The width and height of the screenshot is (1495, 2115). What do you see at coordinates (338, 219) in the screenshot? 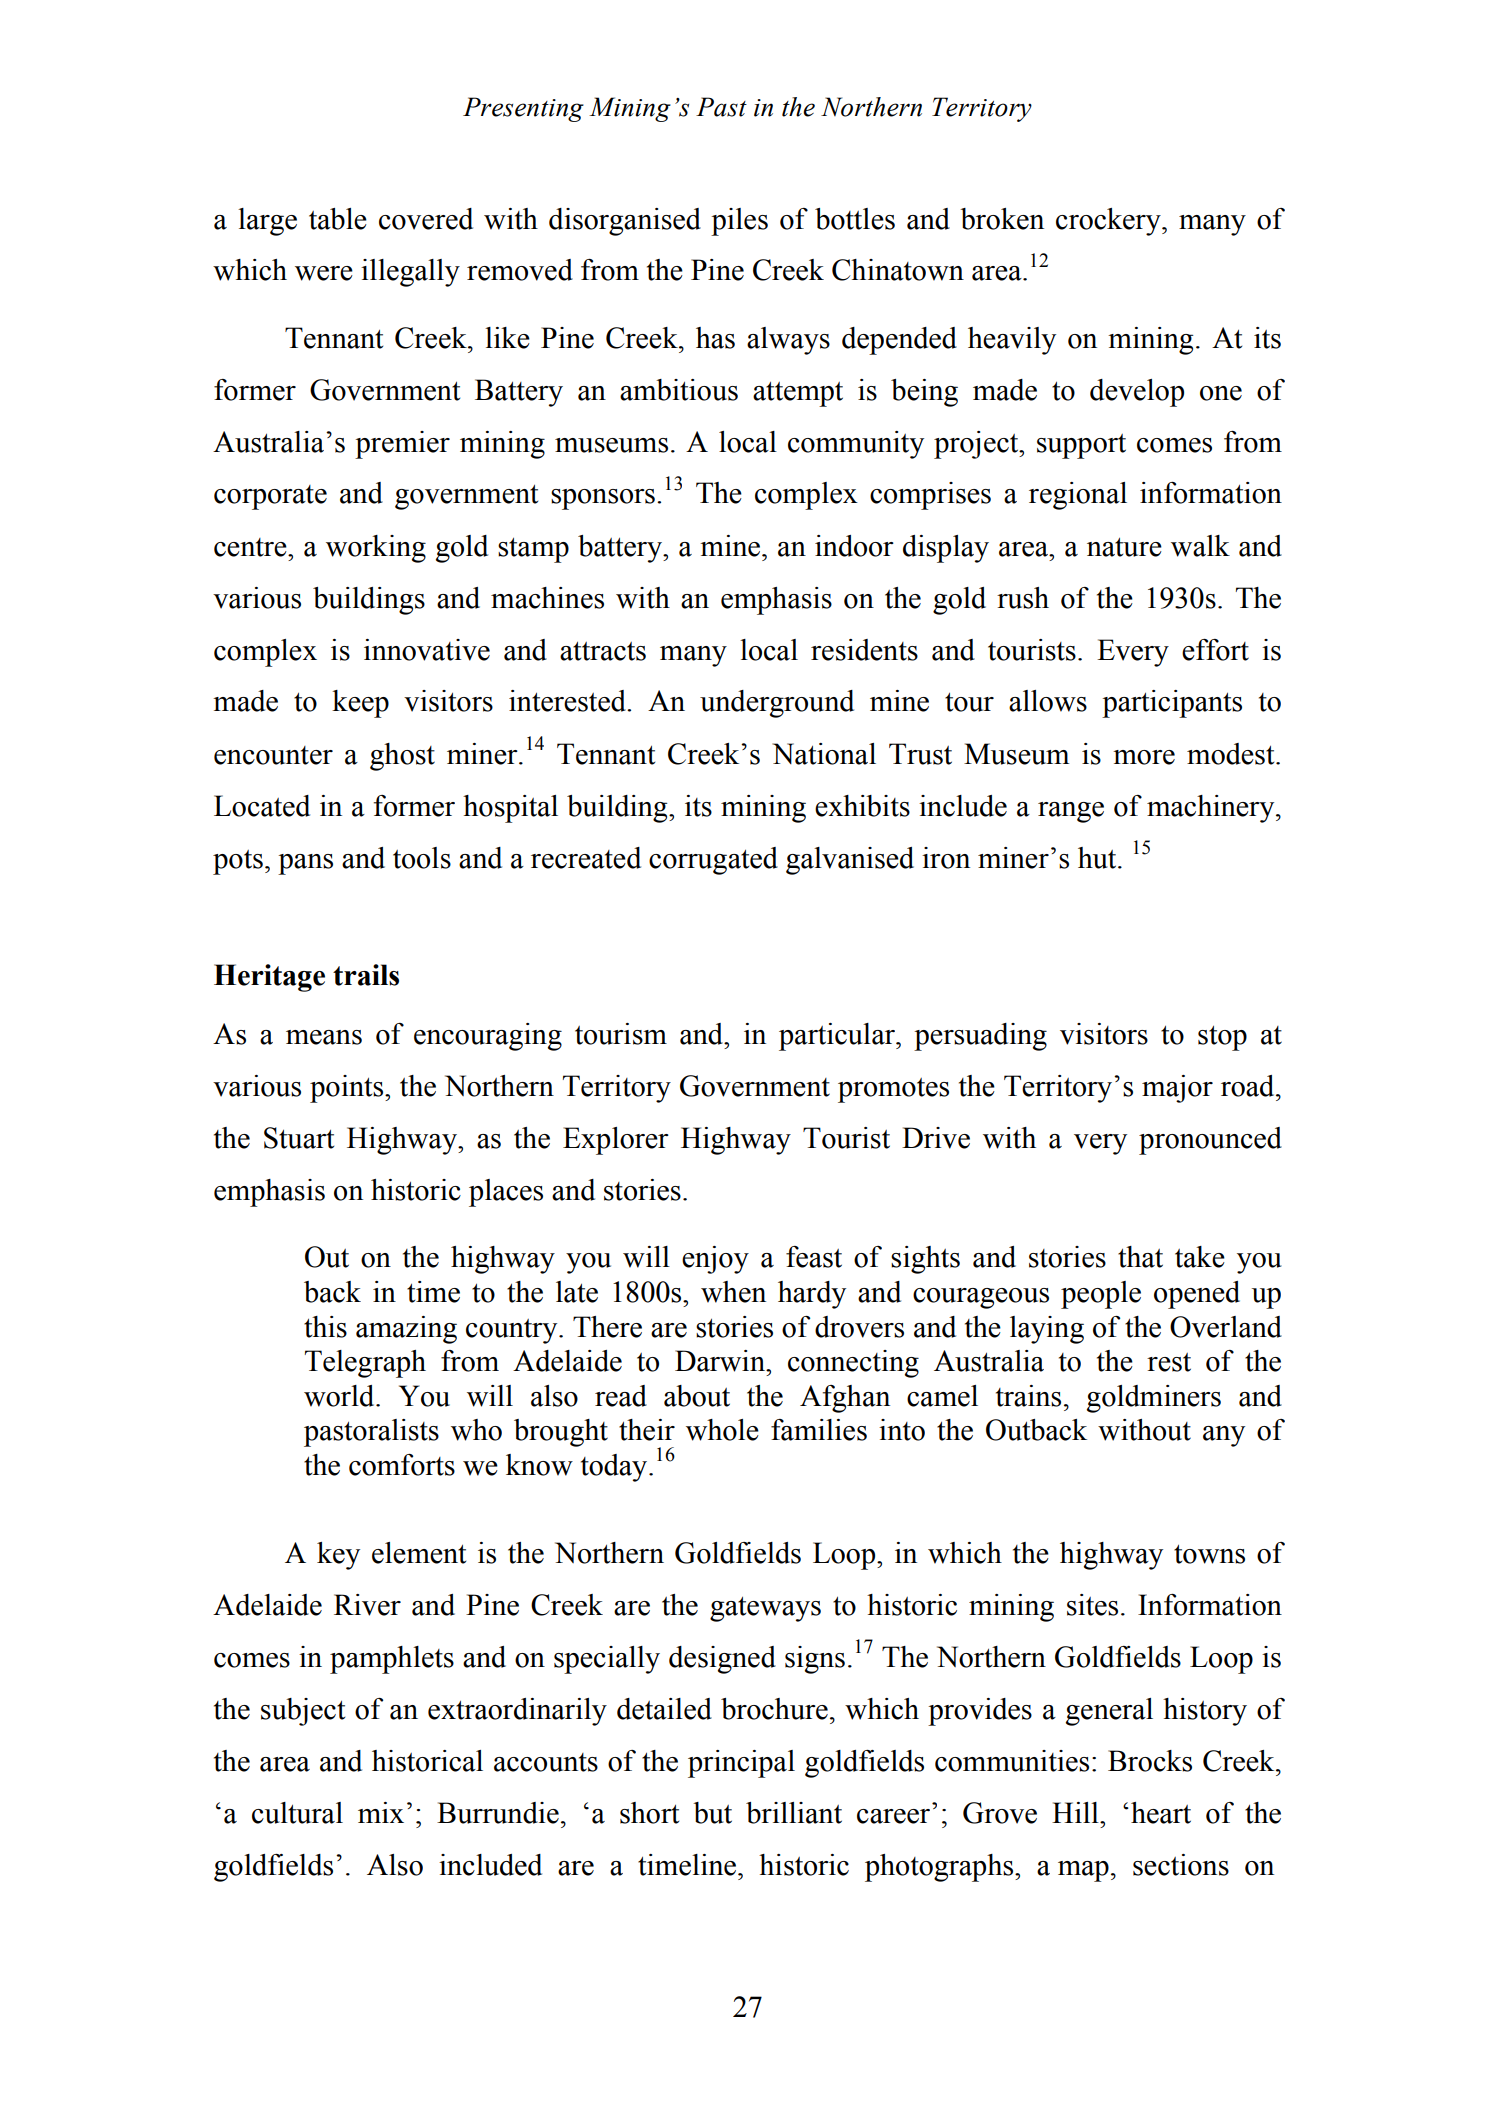
I see `table` at bounding box center [338, 219].
